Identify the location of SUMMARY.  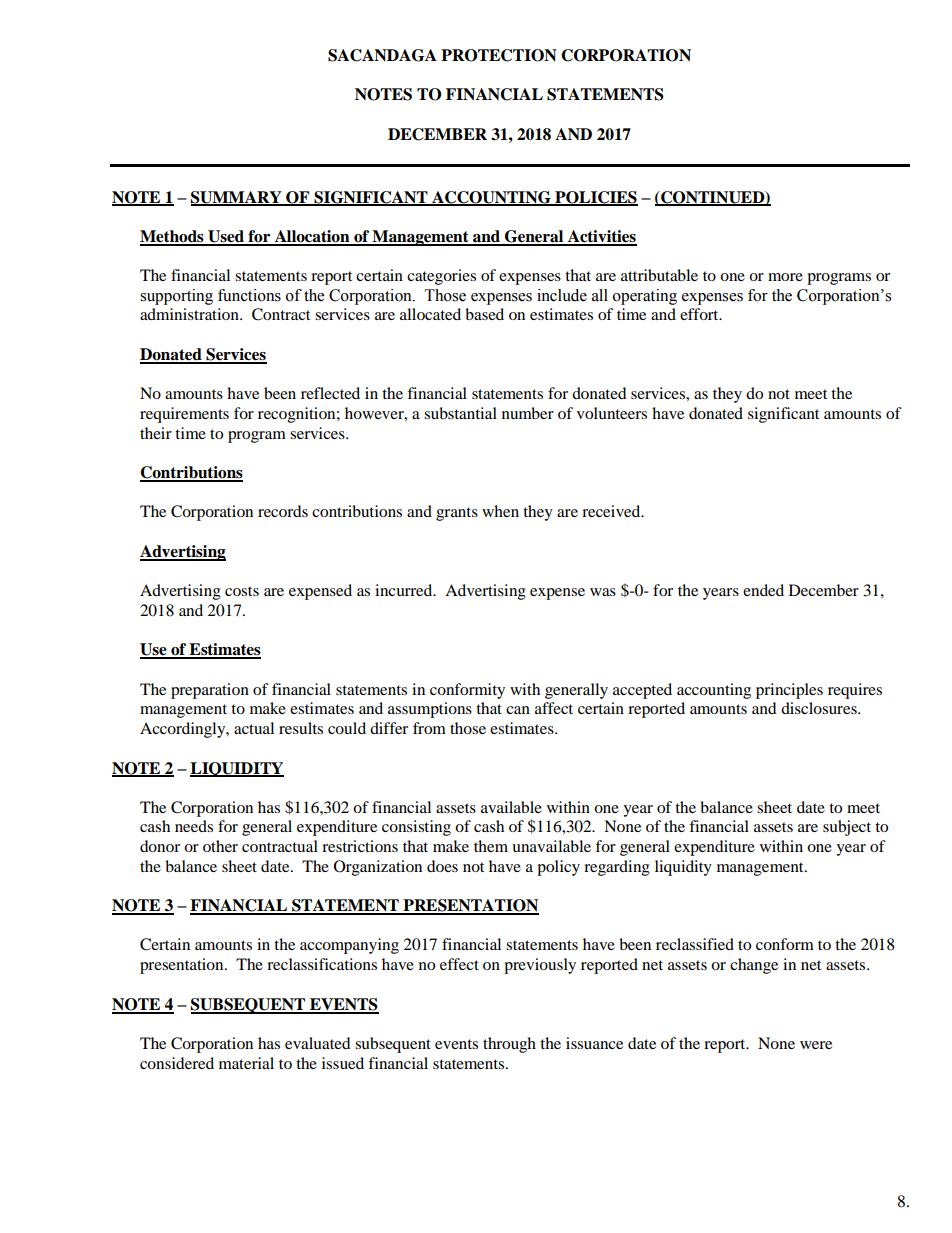
(237, 198).
